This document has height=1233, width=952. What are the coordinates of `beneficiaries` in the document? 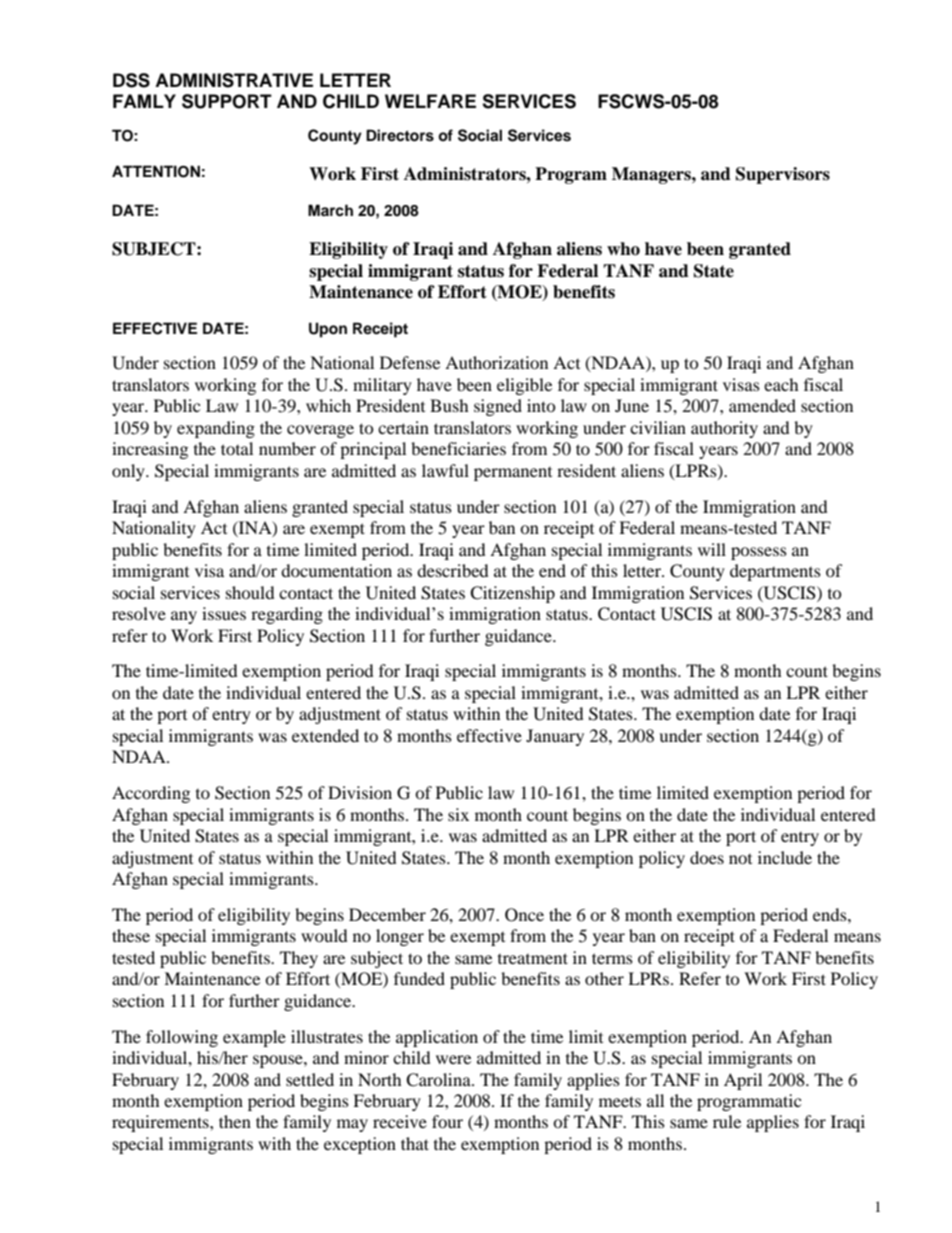 It's located at (458, 448).
